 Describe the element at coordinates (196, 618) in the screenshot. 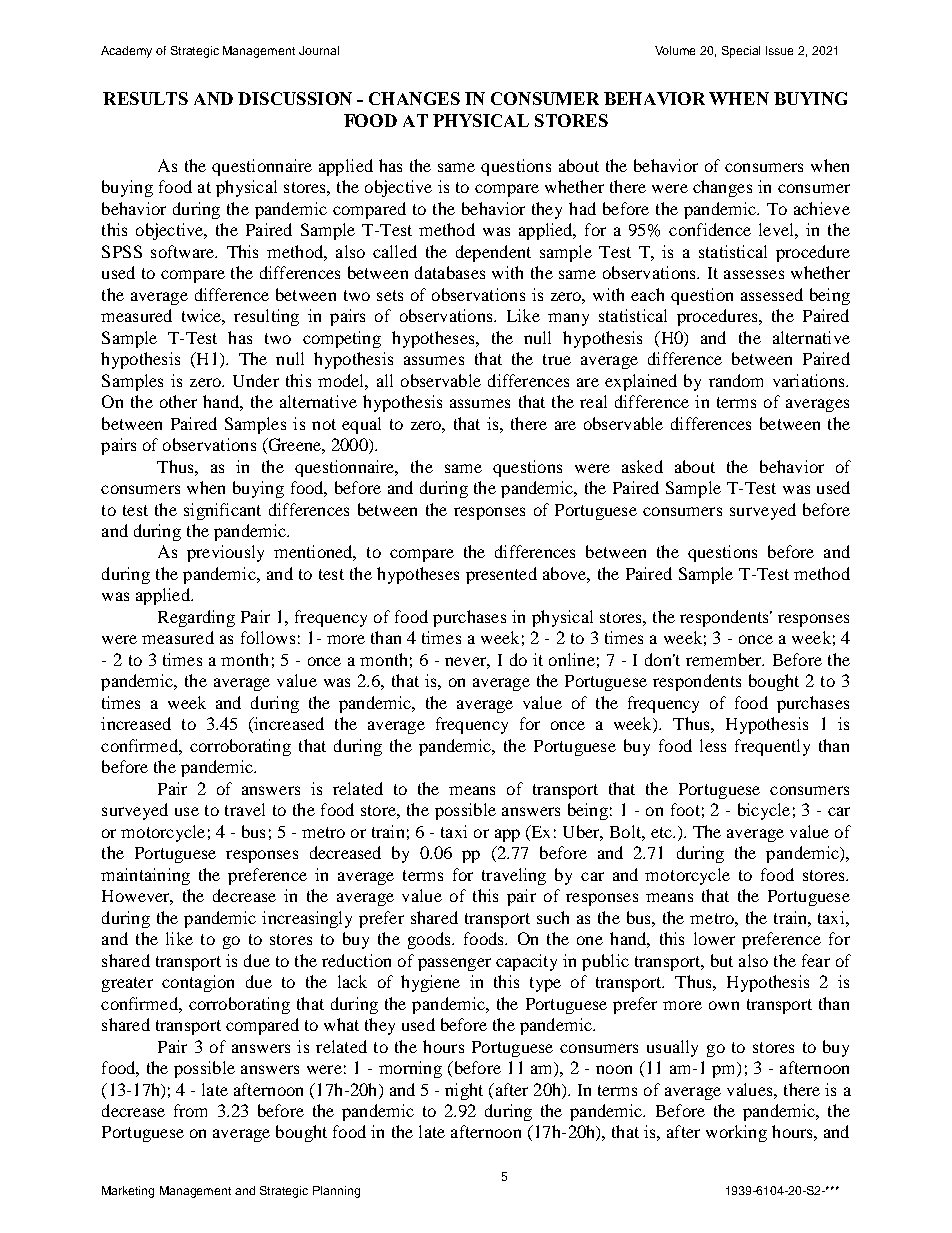

I see `Regarding` at that location.
